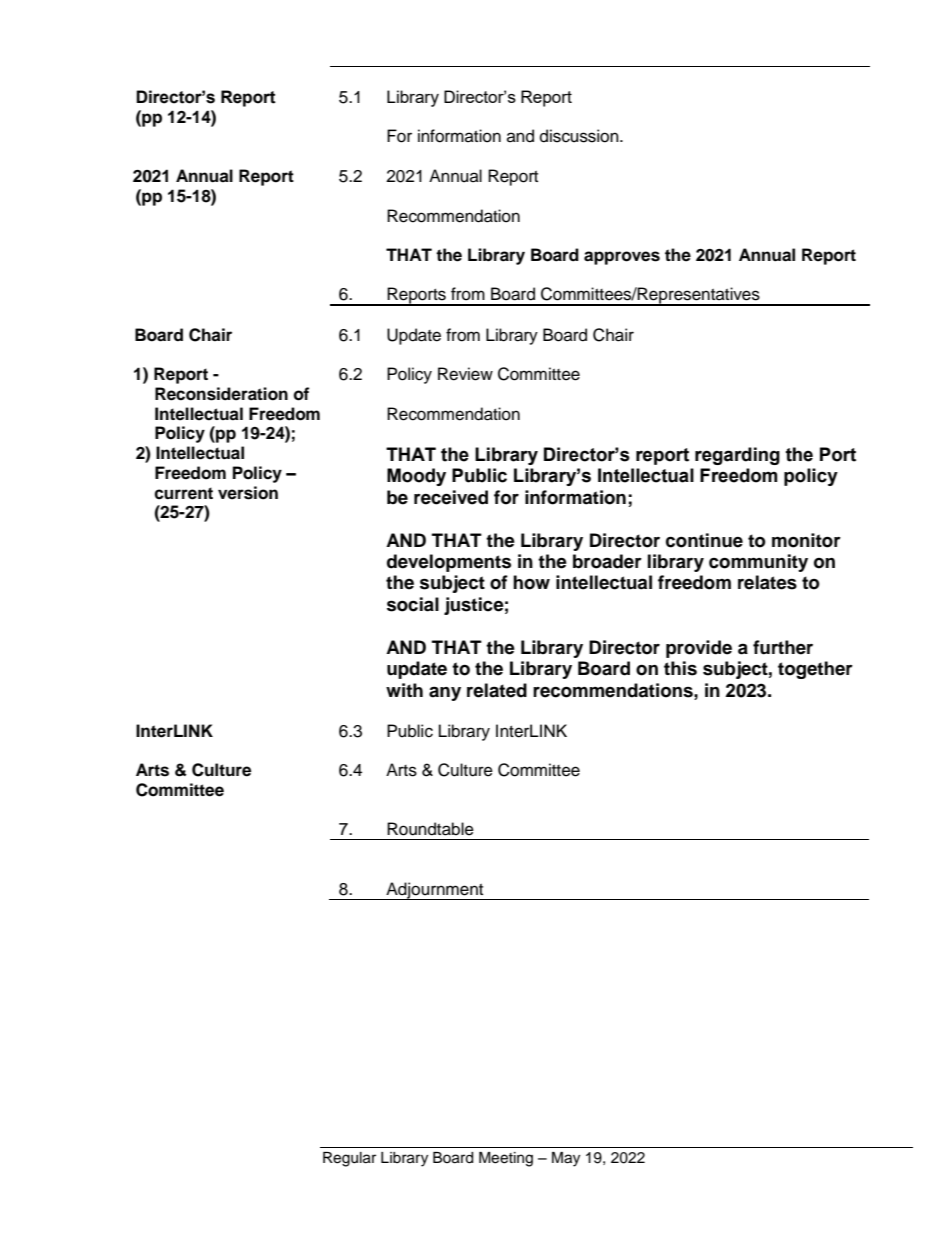 Image resolution: width=952 pixels, height=1233 pixels. I want to click on current, so click(183, 493).
